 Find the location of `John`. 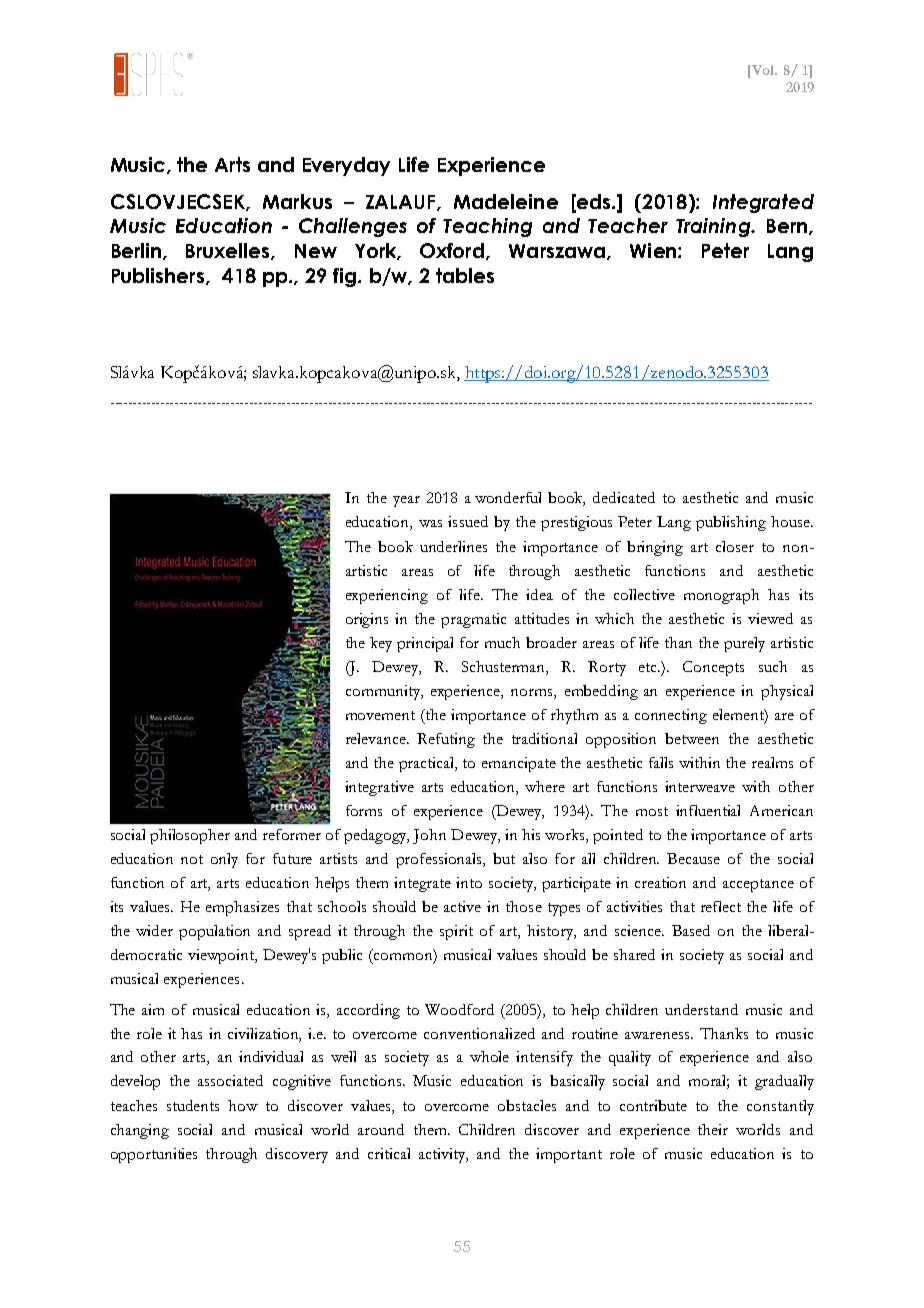

John is located at coordinates (429, 836).
